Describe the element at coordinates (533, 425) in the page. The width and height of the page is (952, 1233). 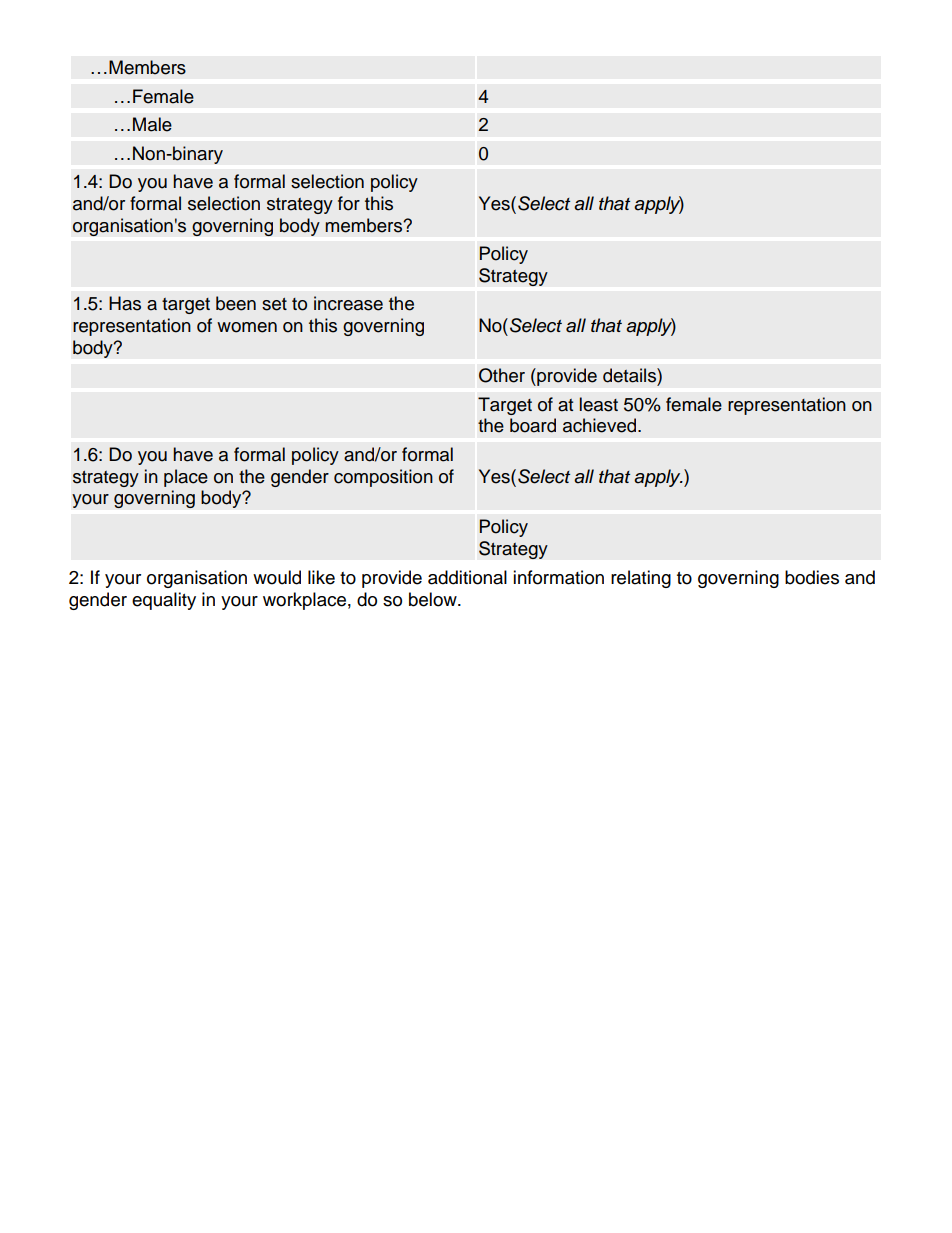
I see `board` at that location.
